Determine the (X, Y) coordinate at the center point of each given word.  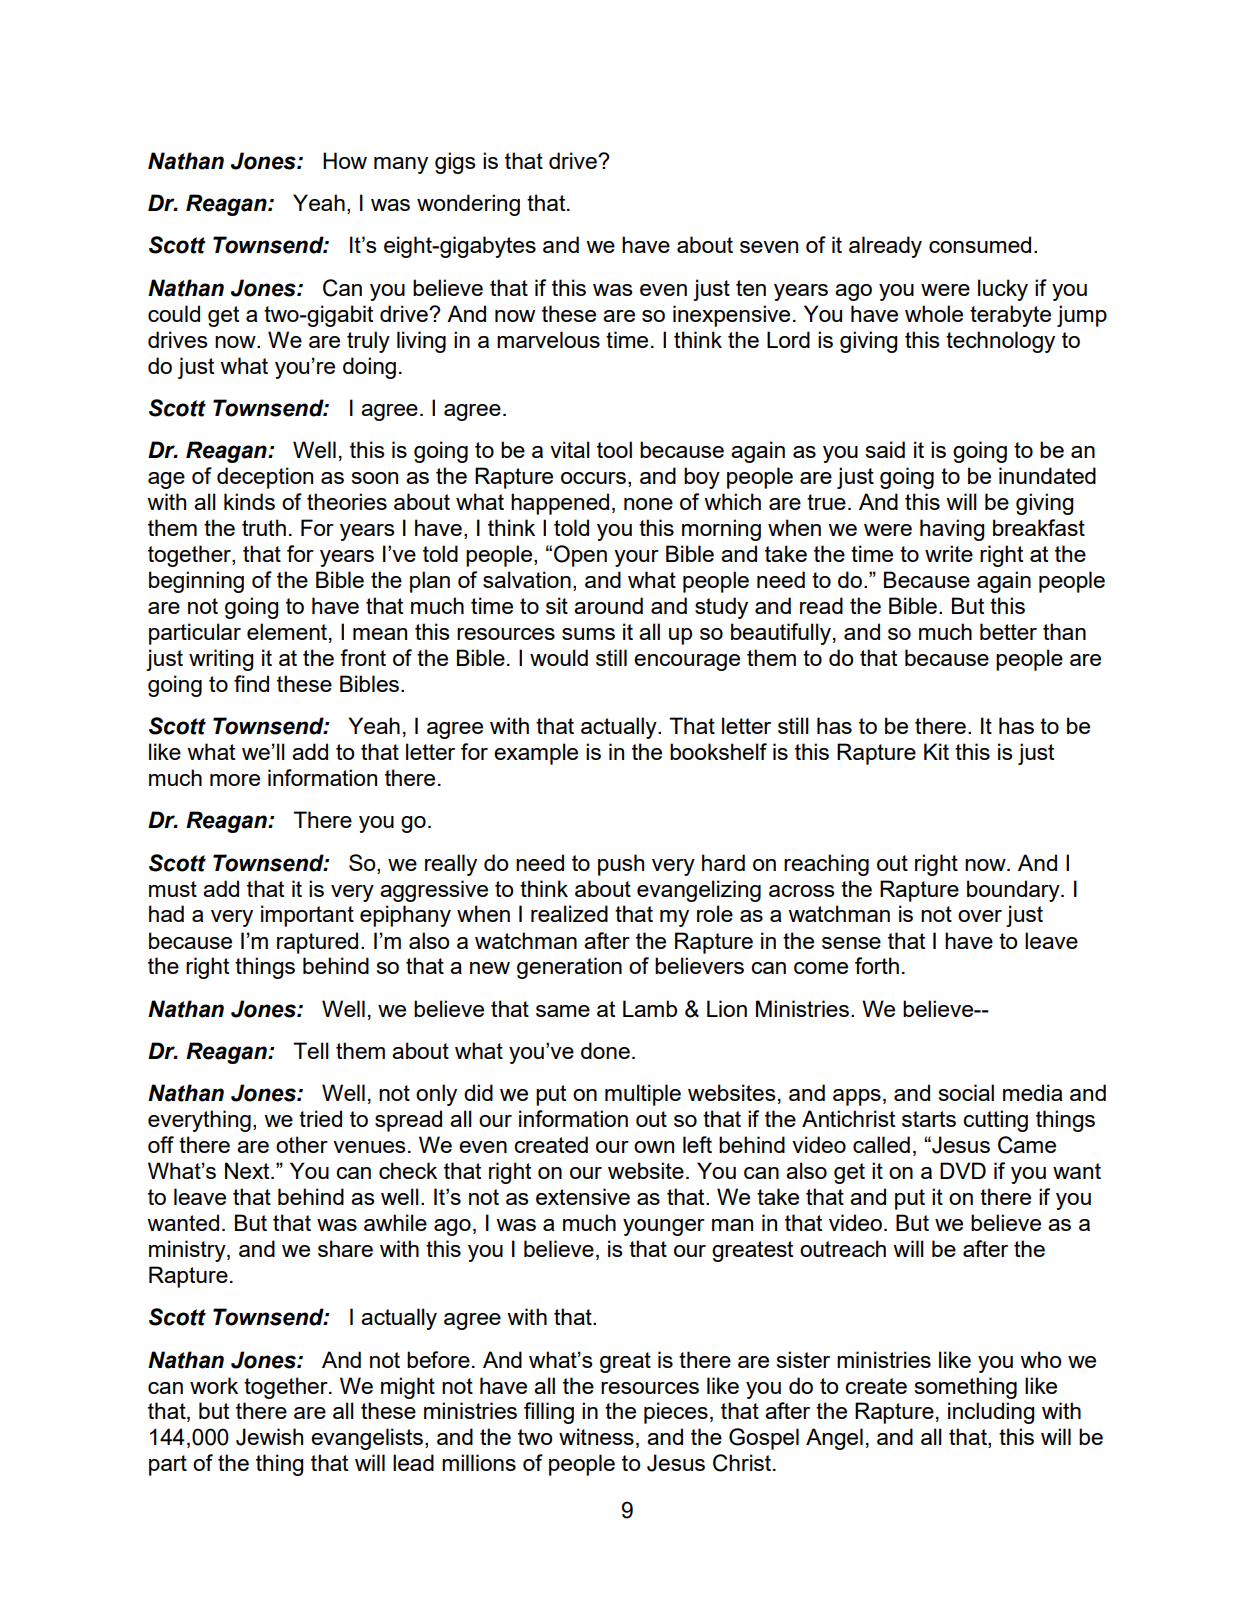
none (648, 504)
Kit (936, 751)
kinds (249, 501)
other (302, 1144)
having (952, 530)
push (621, 865)
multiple (643, 1095)
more (235, 780)
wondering (468, 205)
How (345, 160)
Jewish (269, 1437)
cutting (995, 1121)
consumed (980, 244)
